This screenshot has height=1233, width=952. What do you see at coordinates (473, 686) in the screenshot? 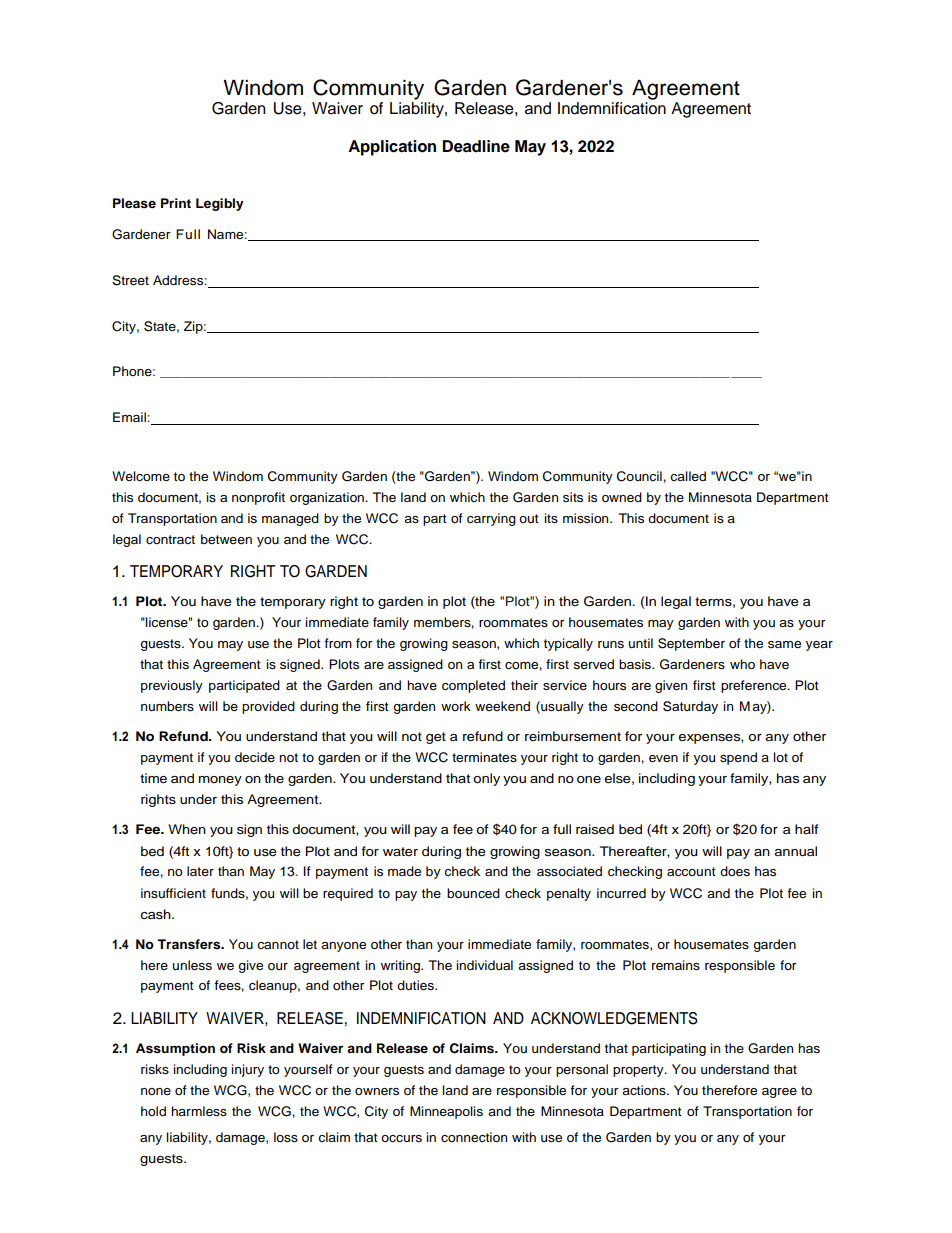
I see `completed` at bounding box center [473, 686].
